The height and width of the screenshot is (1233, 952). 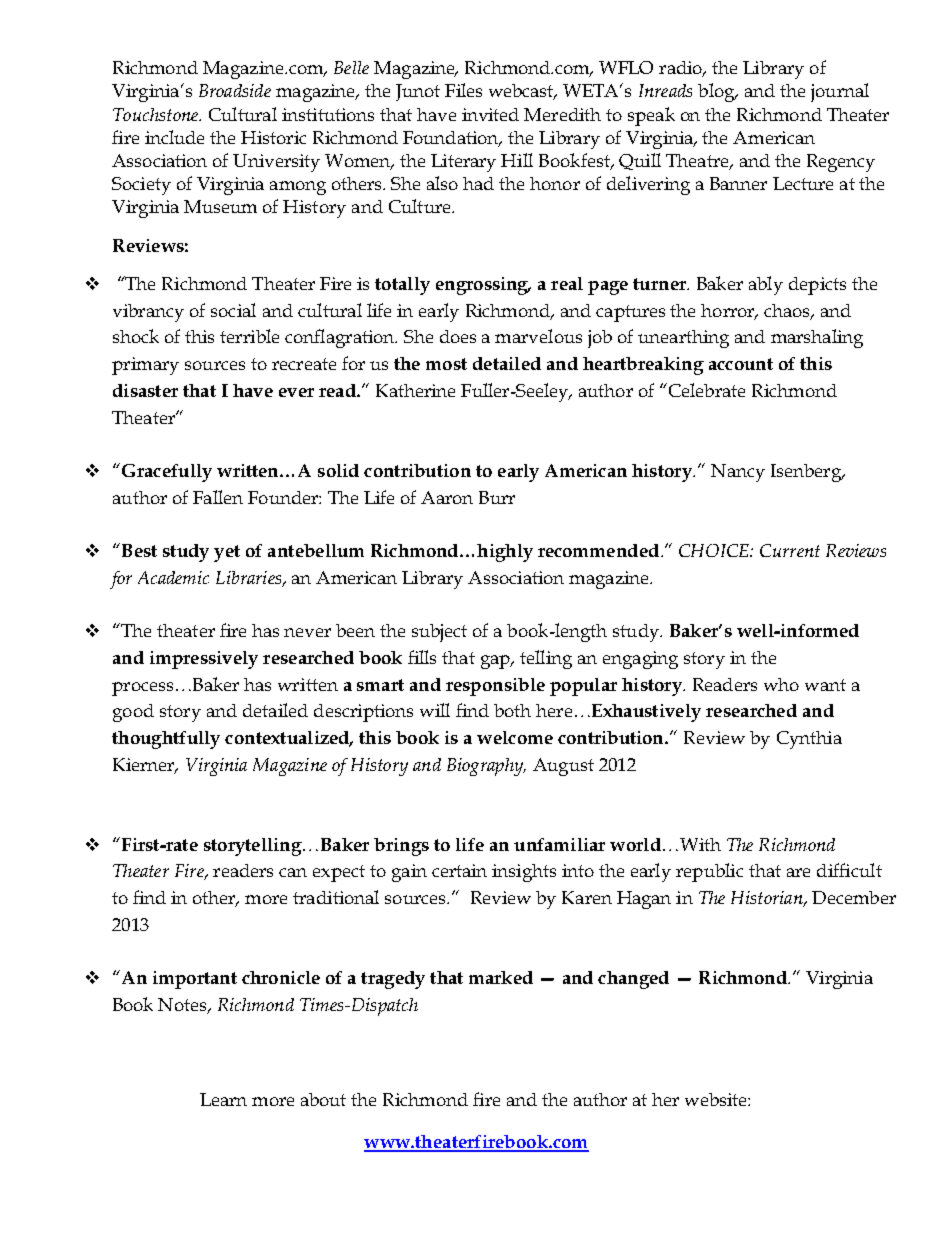 What do you see at coordinates (166, 740) in the screenshot?
I see `thoughtfully` at bounding box center [166, 740].
